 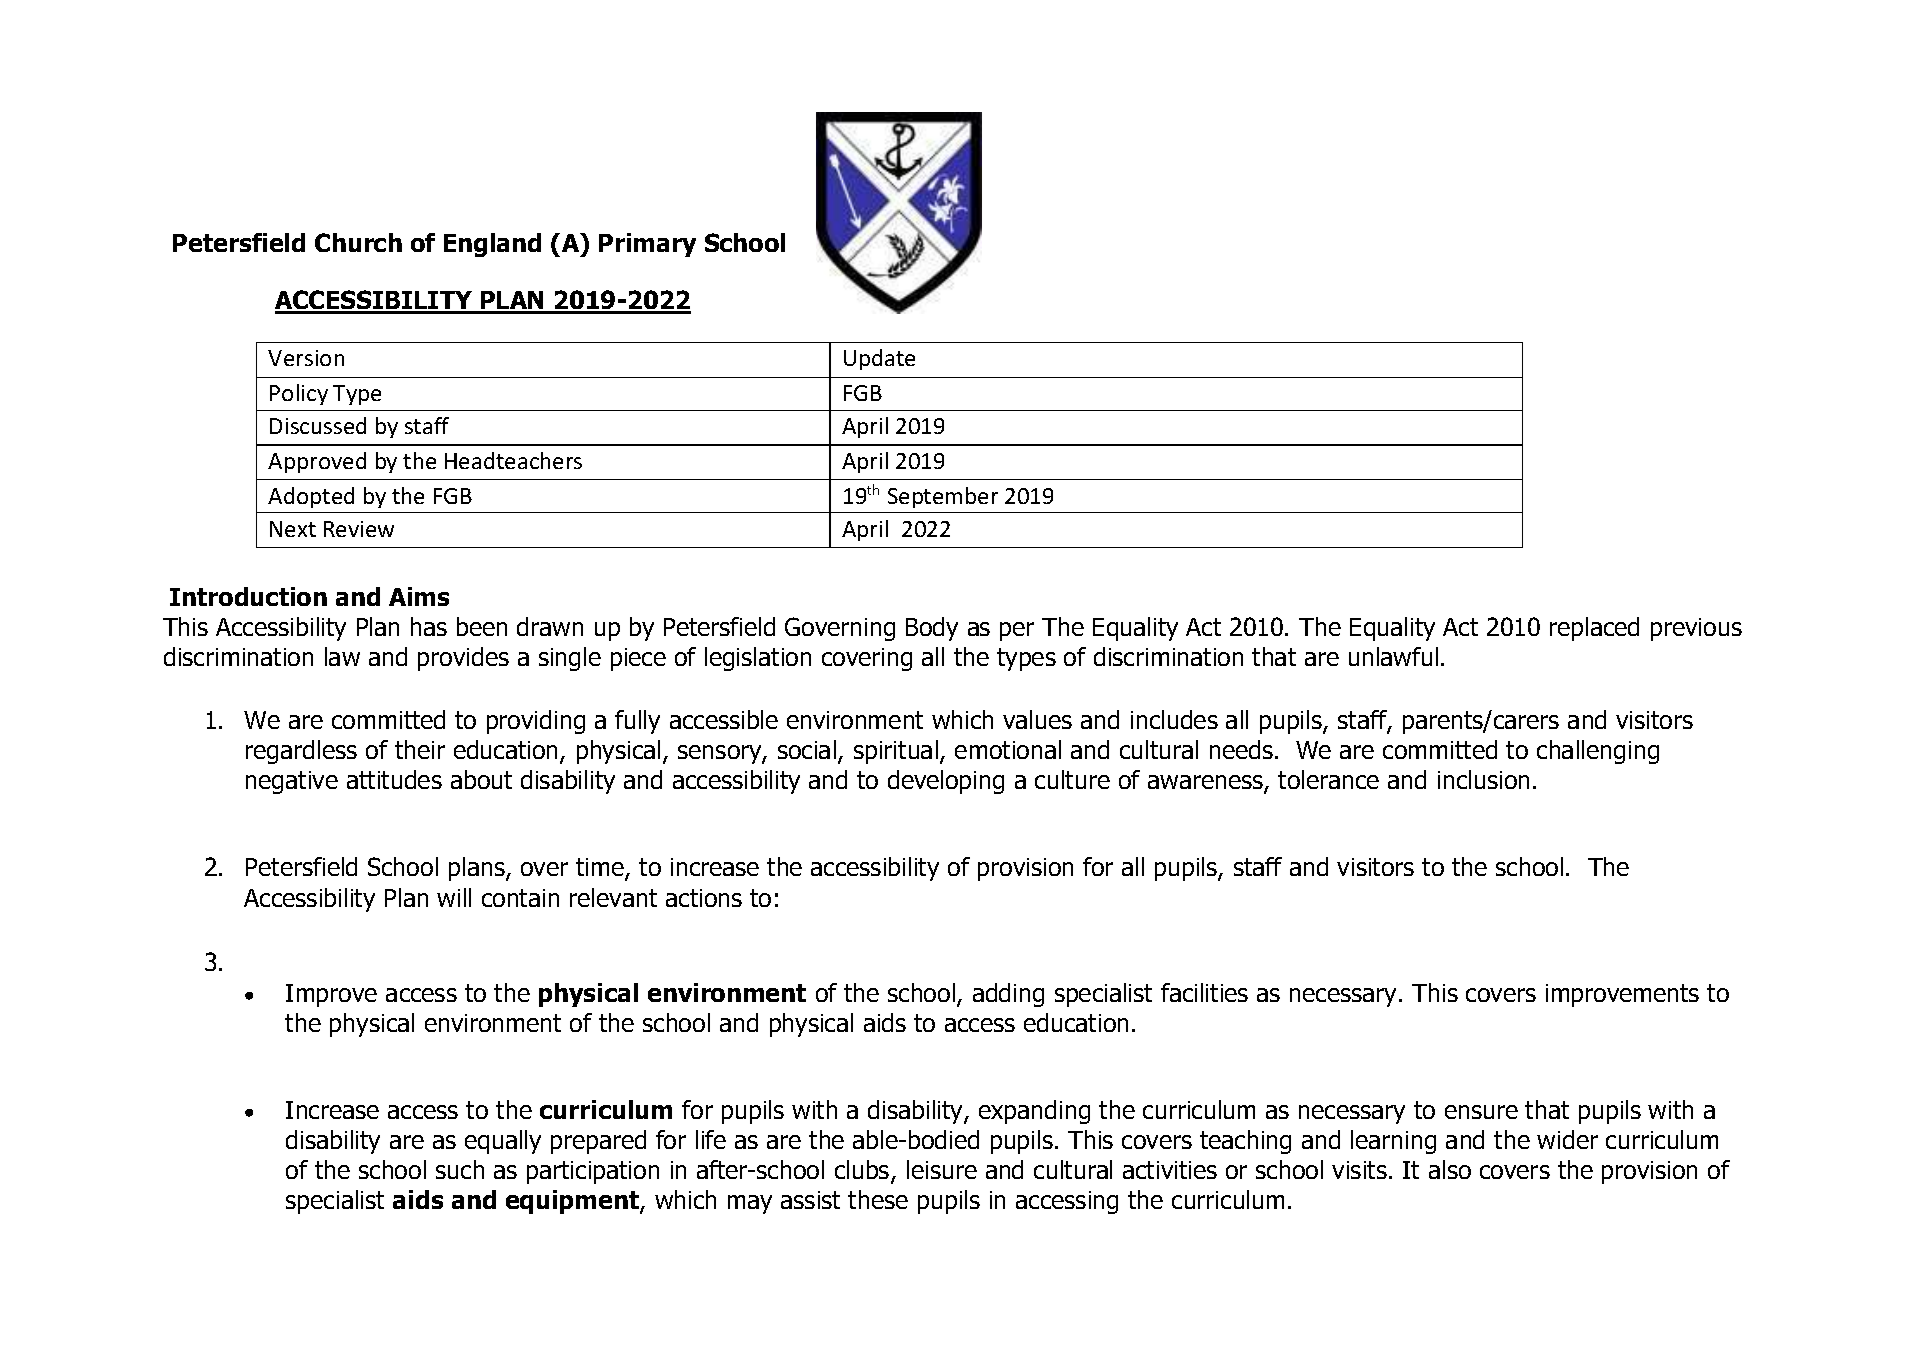 I want to click on also, so click(x=1450, y=1169).
